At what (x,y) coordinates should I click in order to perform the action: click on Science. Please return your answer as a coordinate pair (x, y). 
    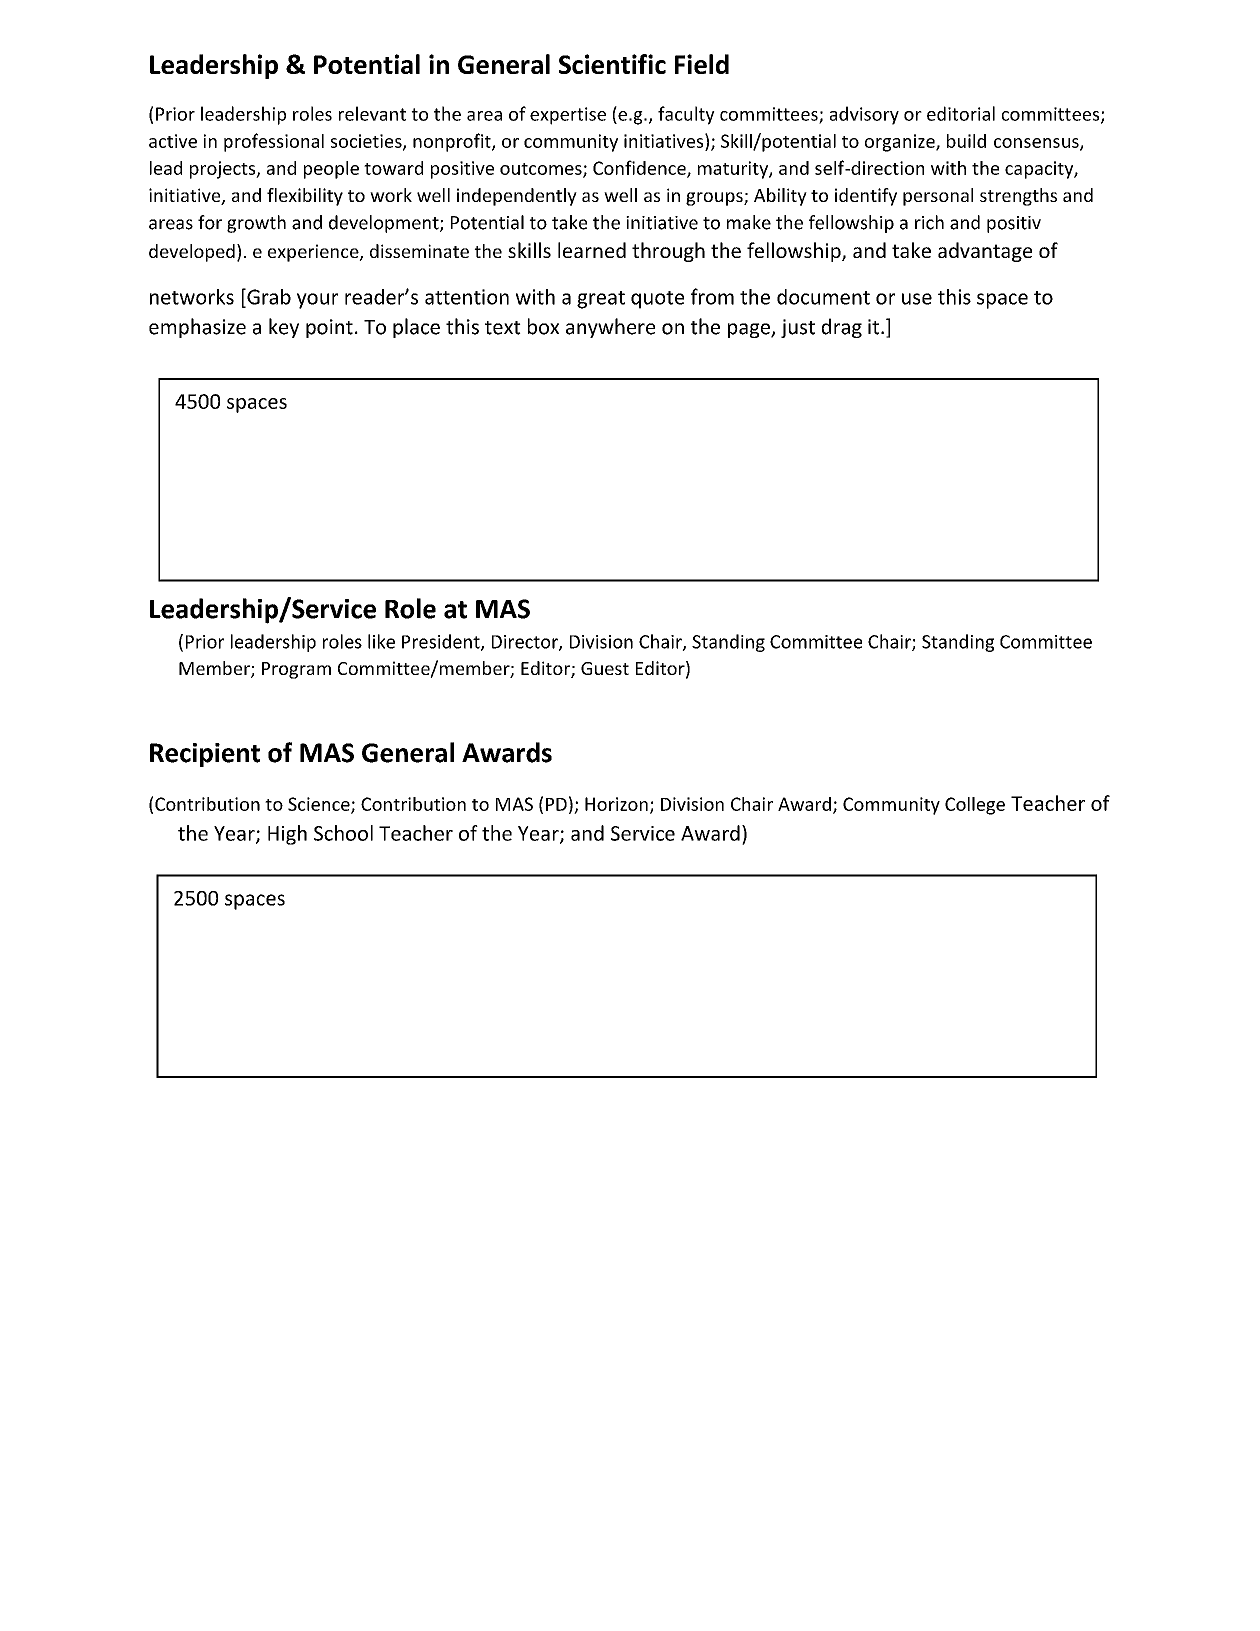
    Looking at the image, I should click on (320, 805).
